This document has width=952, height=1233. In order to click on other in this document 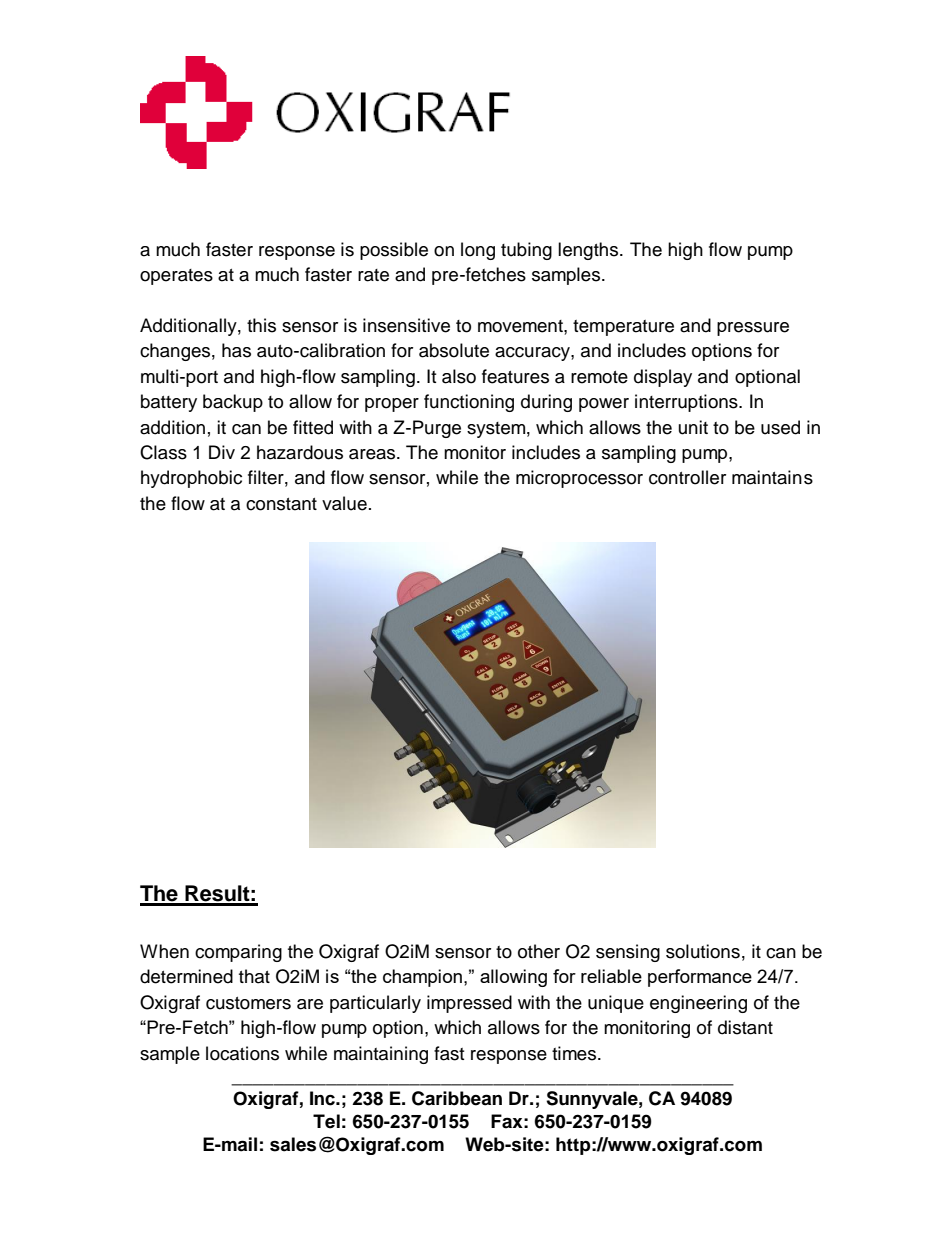, I will do `click(539, 951)`.
